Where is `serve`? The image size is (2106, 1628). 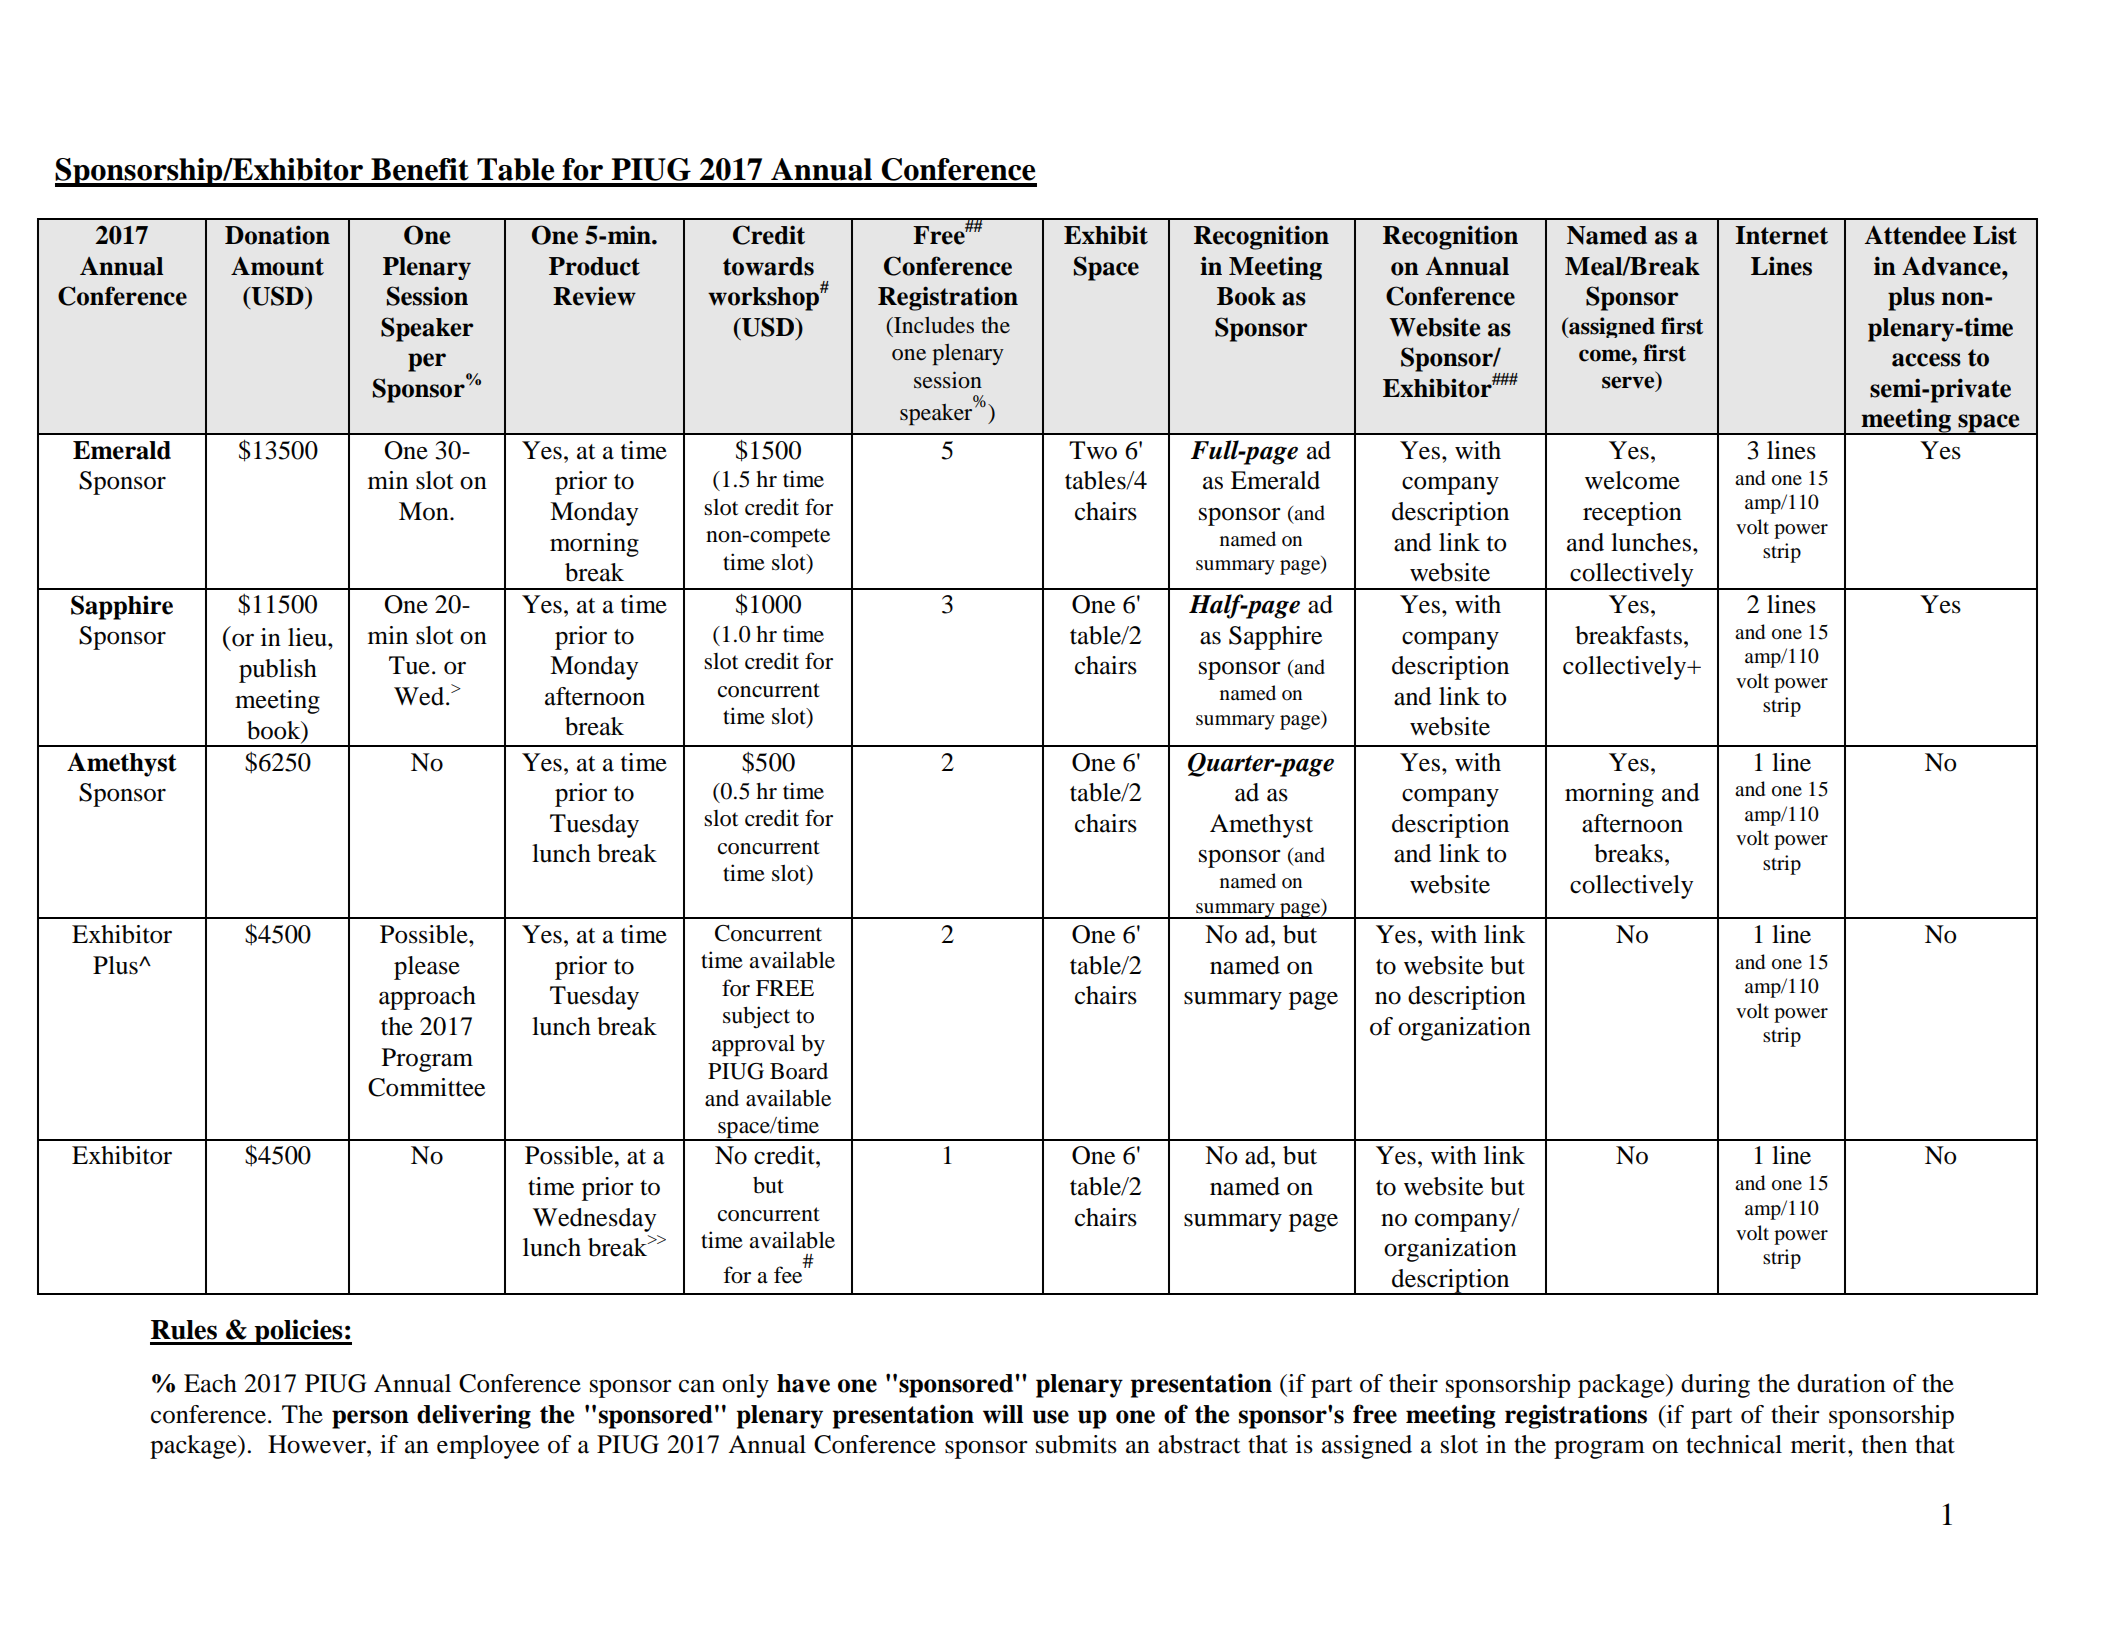
serve is located at coordinates (1629, 383).
